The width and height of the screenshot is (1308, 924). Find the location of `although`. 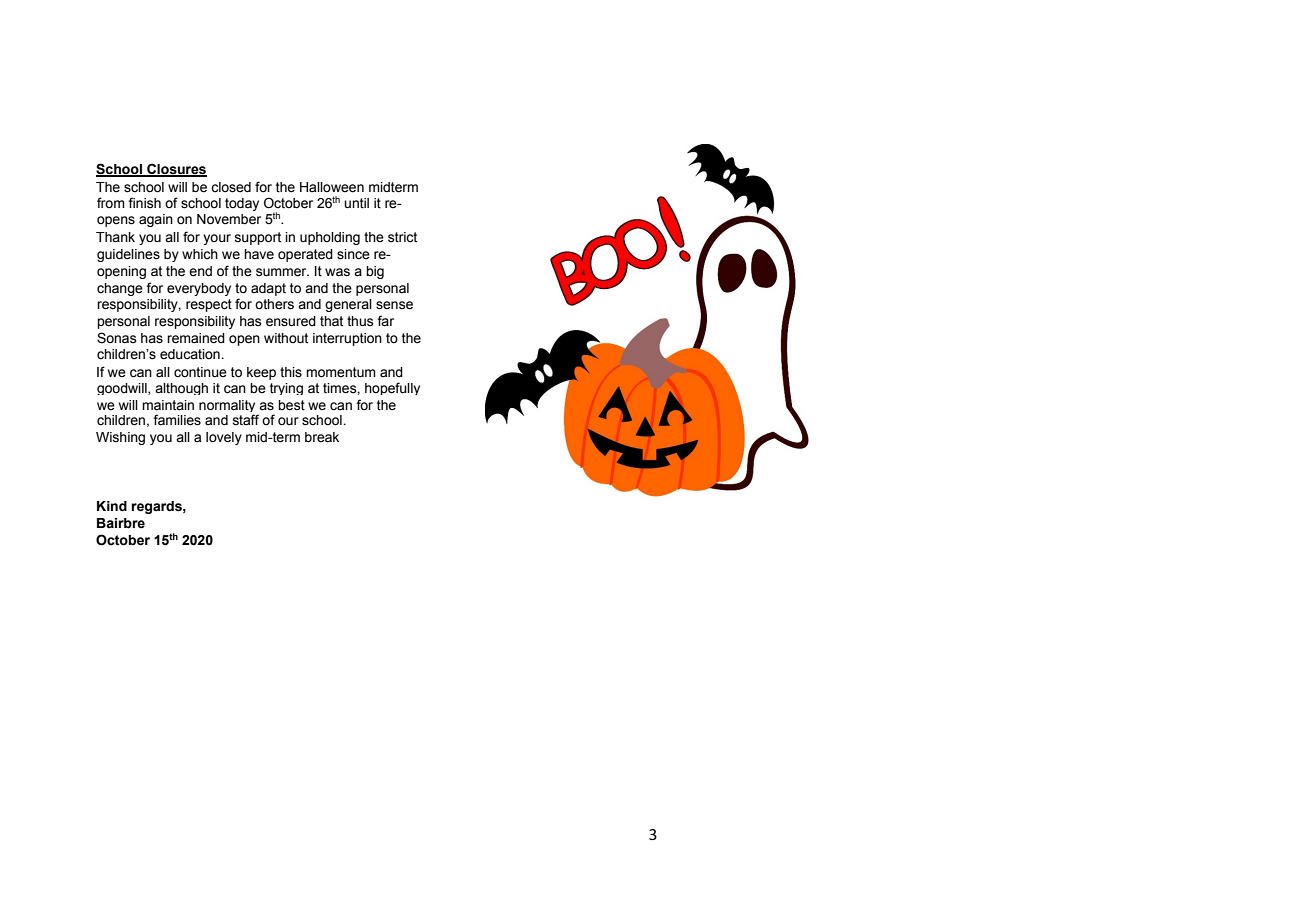

although is located at coordinates (181, 389).
